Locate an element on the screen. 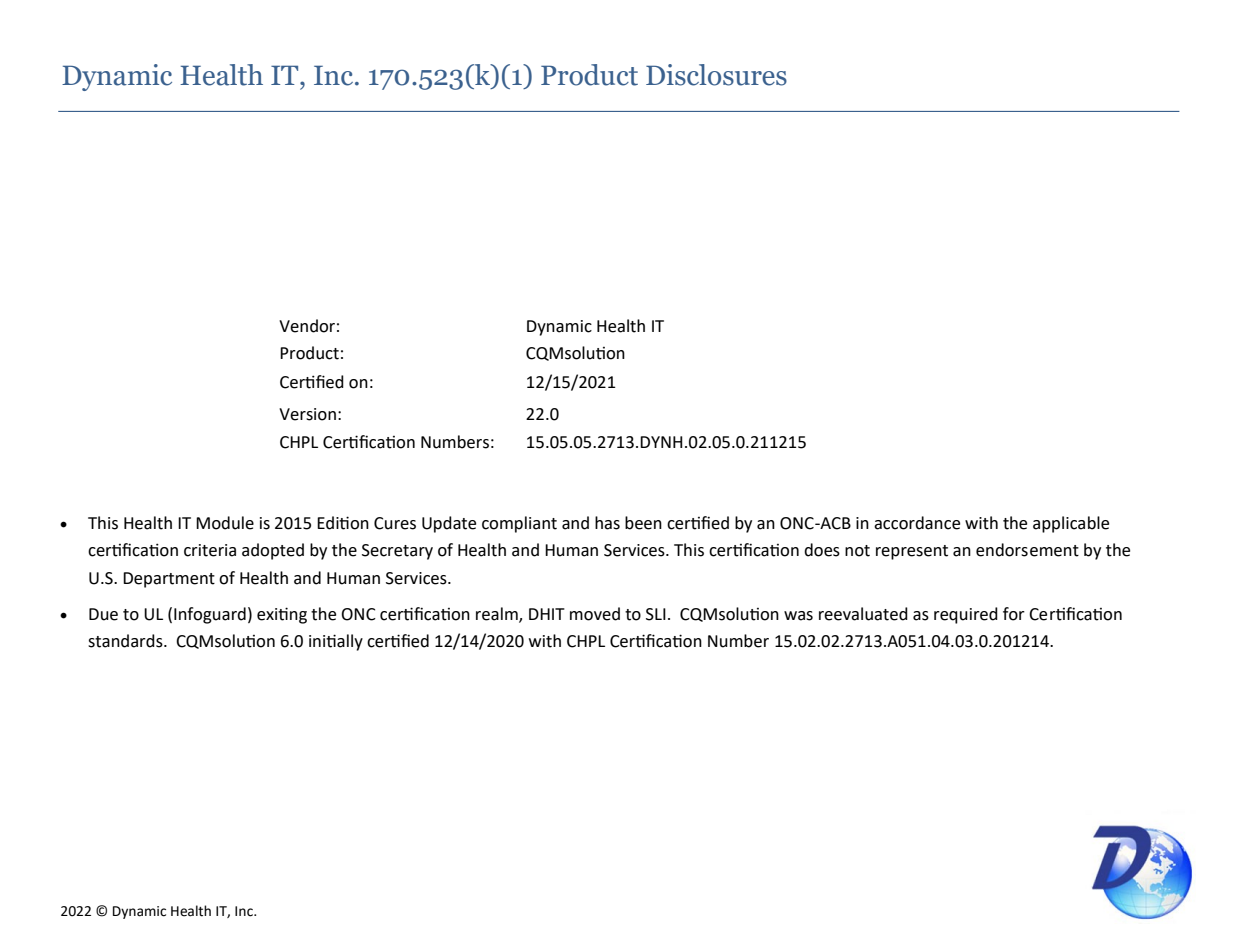 The height and width of the screenshot is (952, 1233). Disclosures is located at coordinates (716, 75).
